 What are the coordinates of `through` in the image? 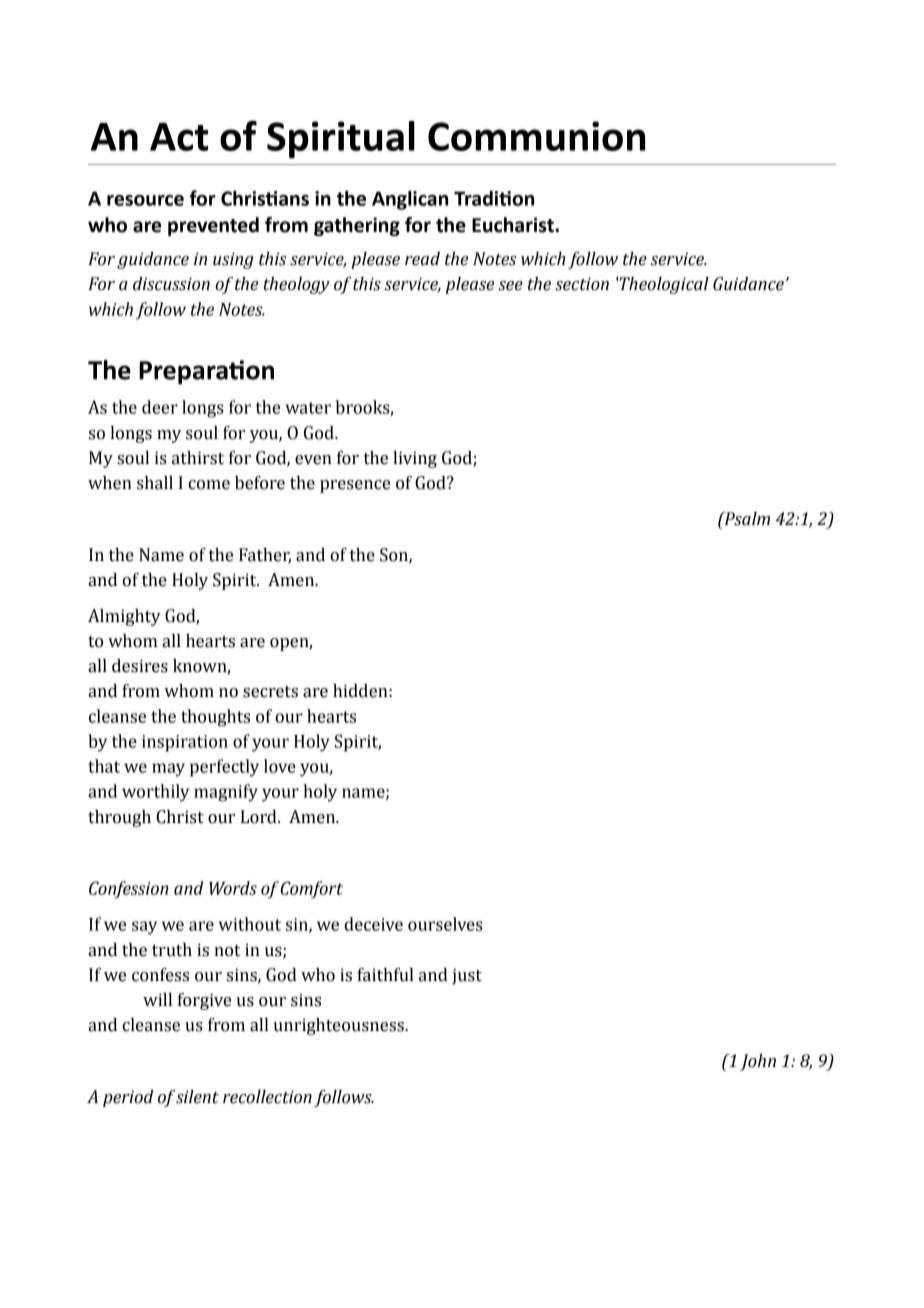 It's located at (119, 818).
